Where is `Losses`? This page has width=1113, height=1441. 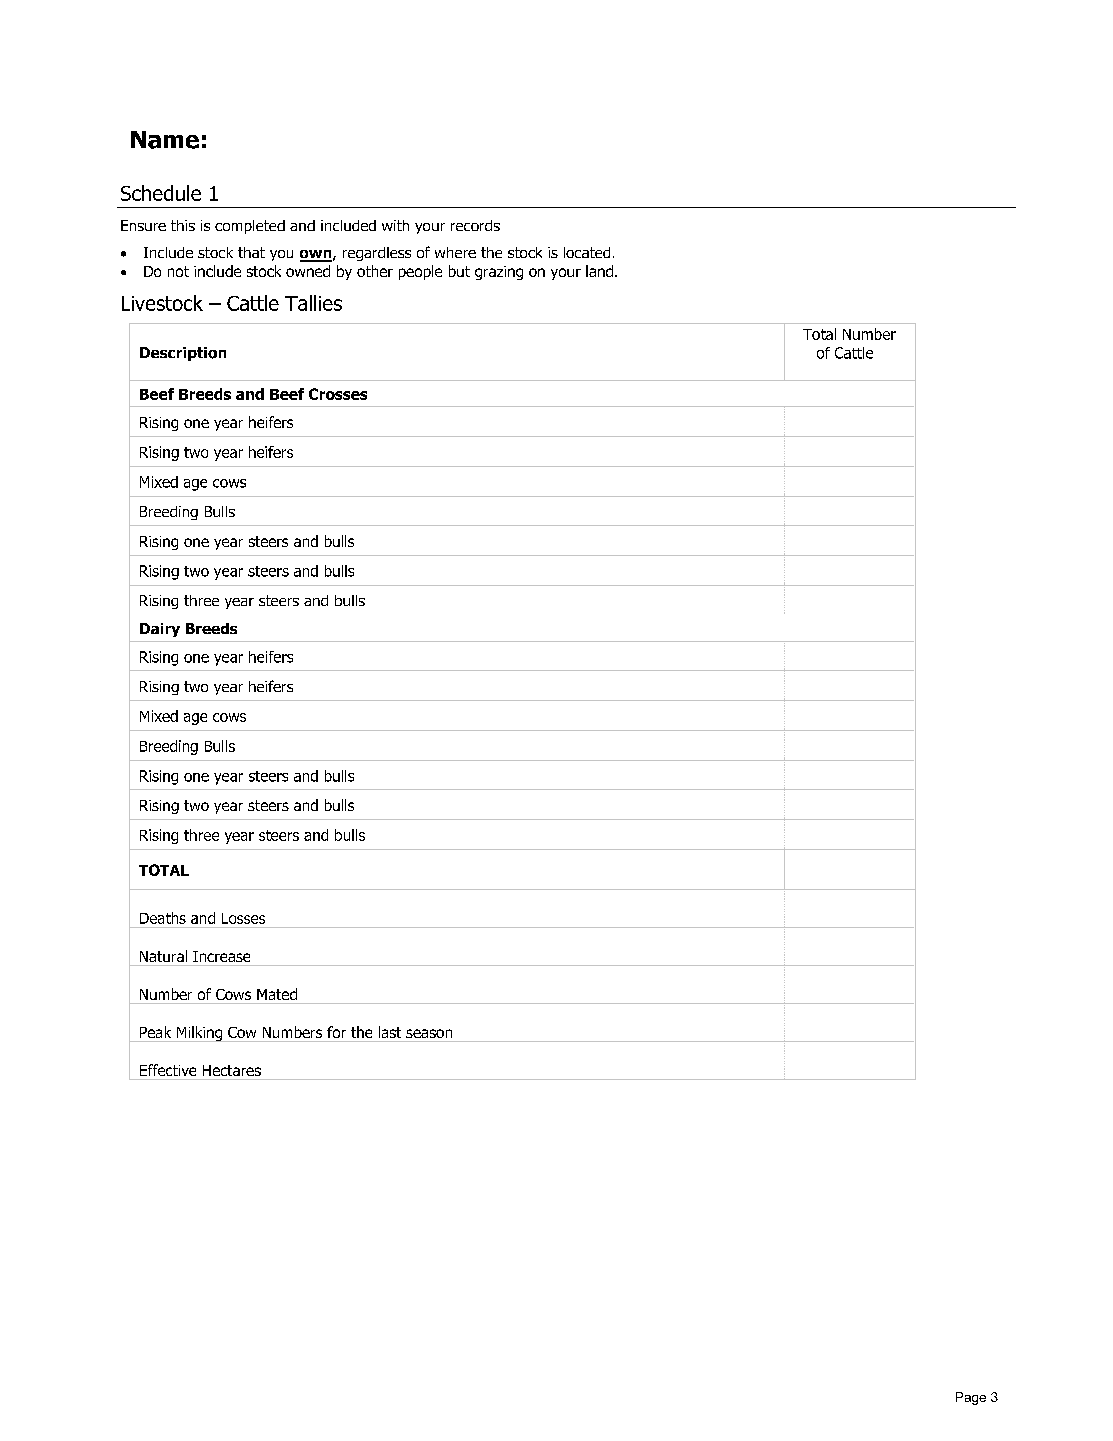
Losses is located at coordinates (243, 918).
